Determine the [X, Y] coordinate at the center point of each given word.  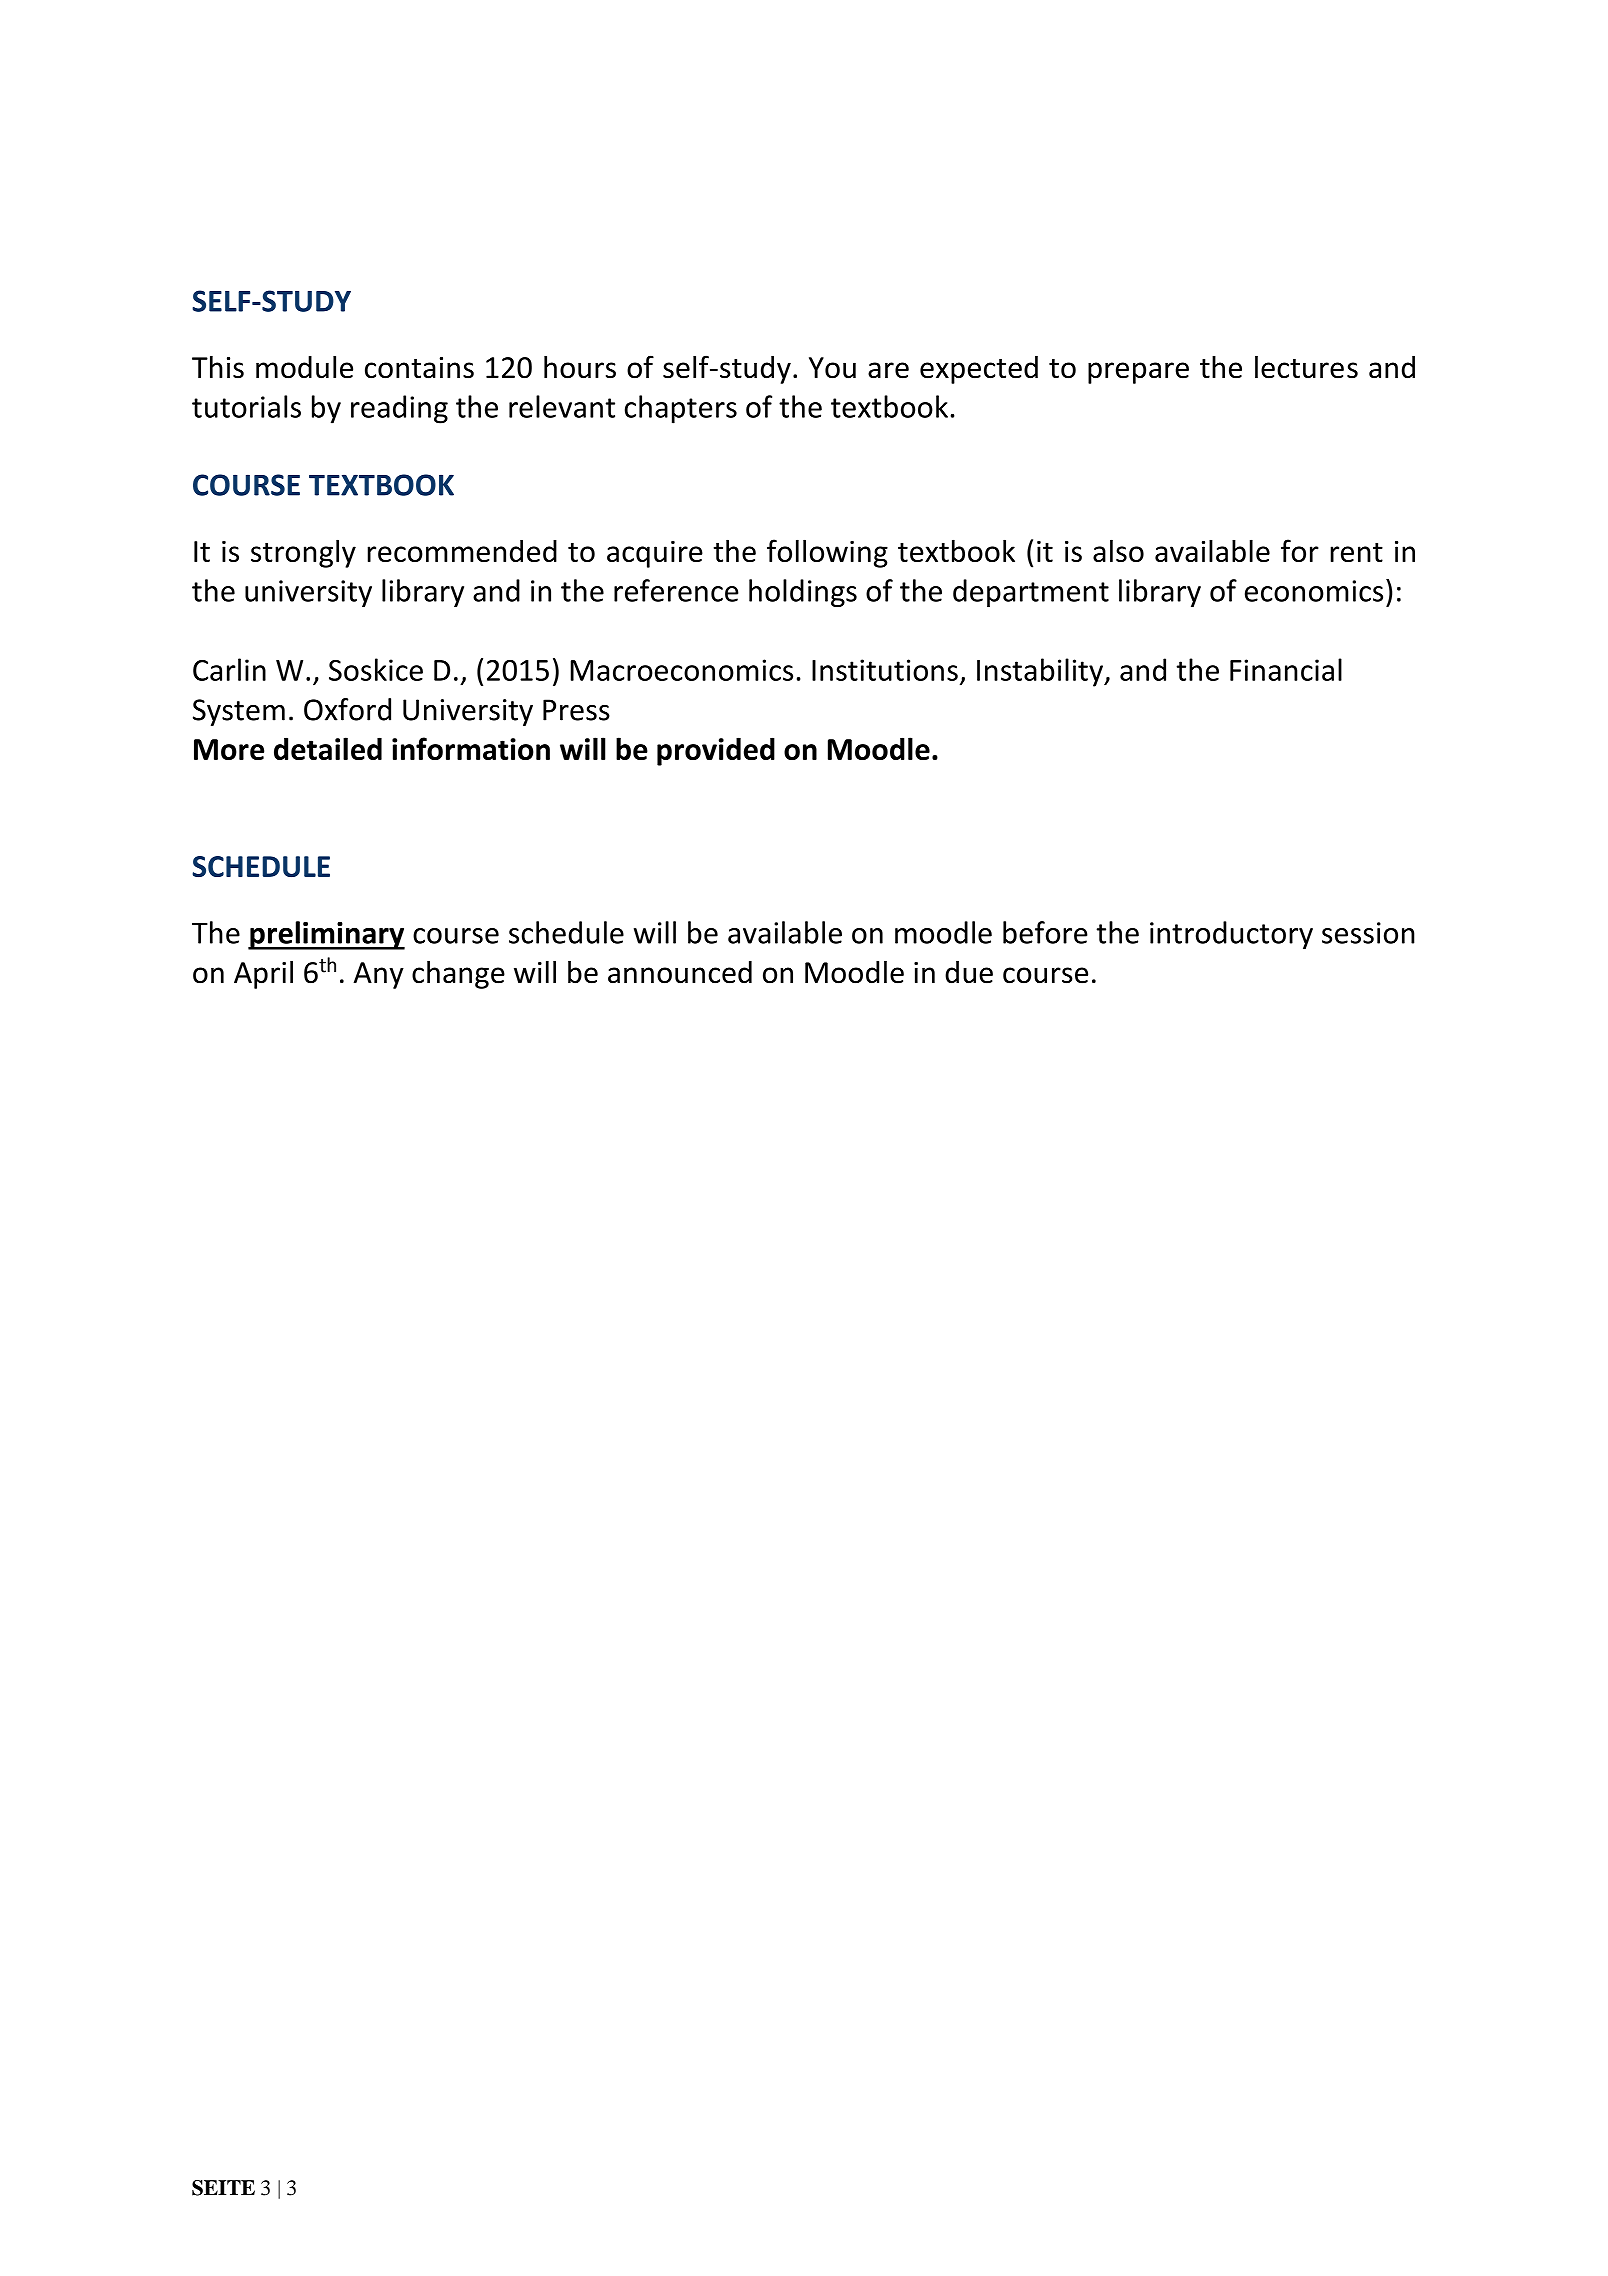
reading [399, 409]
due [969, 972]
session [1368, 933]
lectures [1306, 367]
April [263, 975]
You [832, 368]
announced [680, 972]
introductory [1231, 935]
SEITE [223, 2188]
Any [378, 975]
